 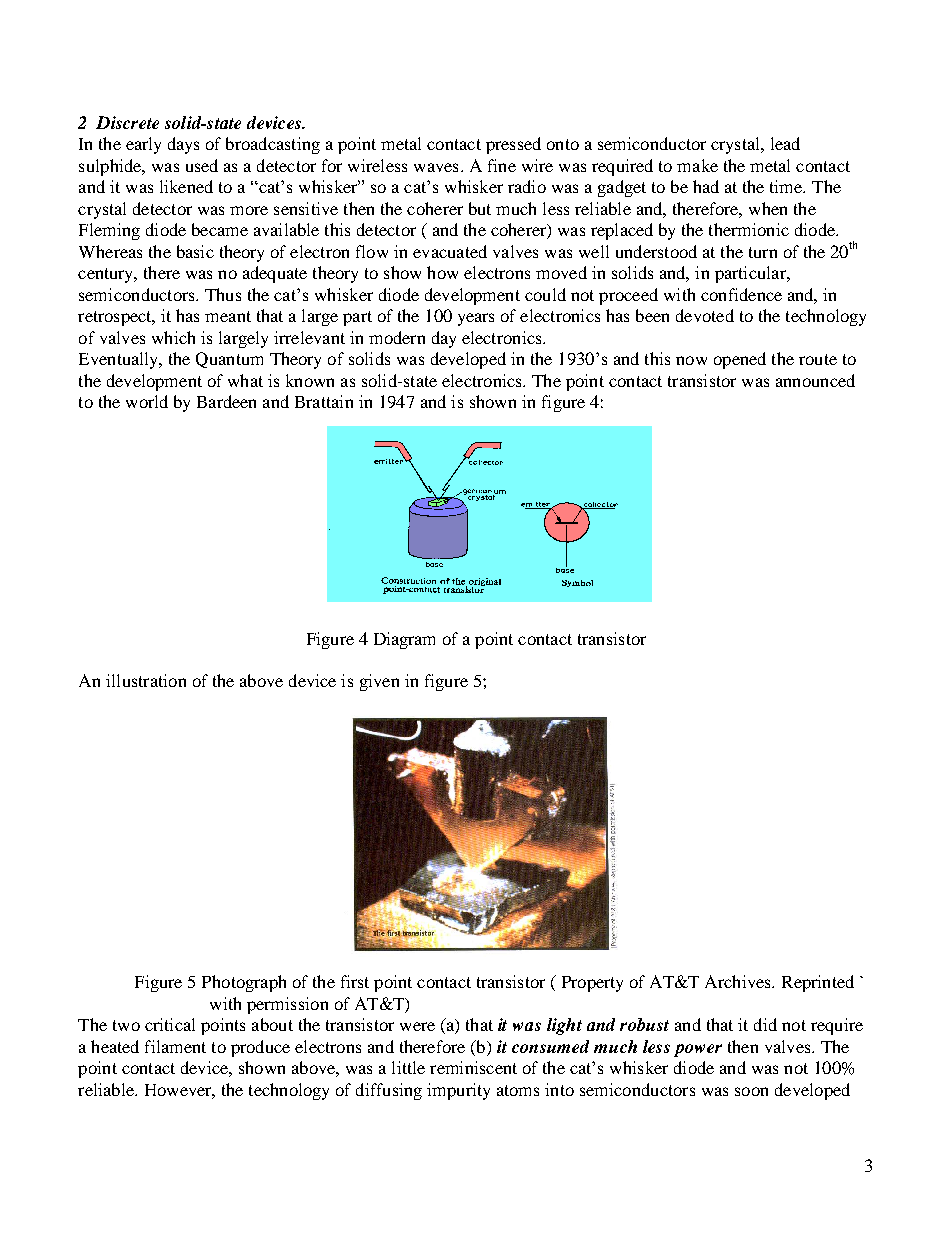 I want to click on Diagram, so click(x=404, y=640).
